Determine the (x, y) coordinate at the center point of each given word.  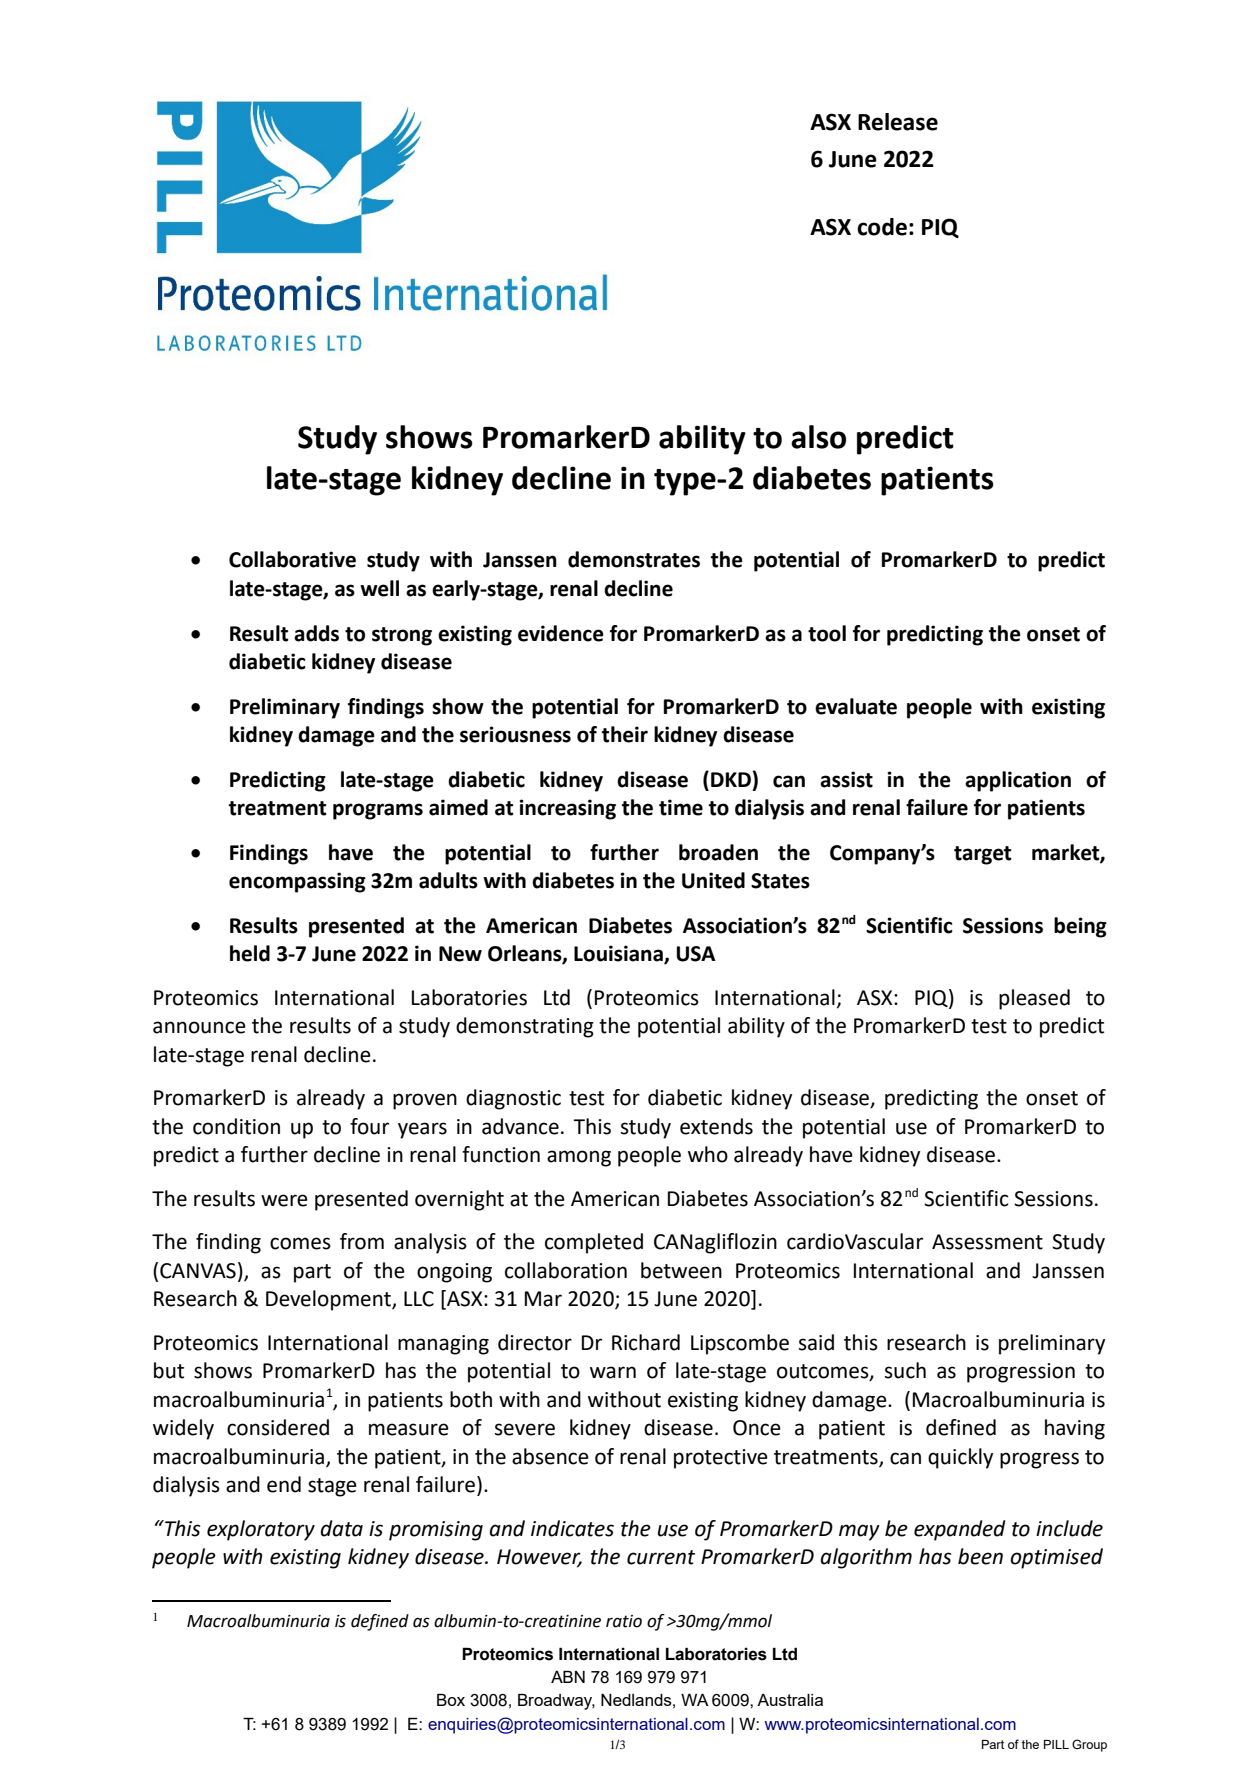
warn (613, 1372)
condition (236, 1126)
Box (451, 1699)
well (379, 588)
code (882, 227)
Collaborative (292, 559)
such (905, 1370)
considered (278, 1427)
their (625, 734)
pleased (1034, 999)
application (1018, 781)
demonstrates (634, 559)
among (579, 1158)
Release (898, 122)
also (818, 437)
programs (378, 811)
